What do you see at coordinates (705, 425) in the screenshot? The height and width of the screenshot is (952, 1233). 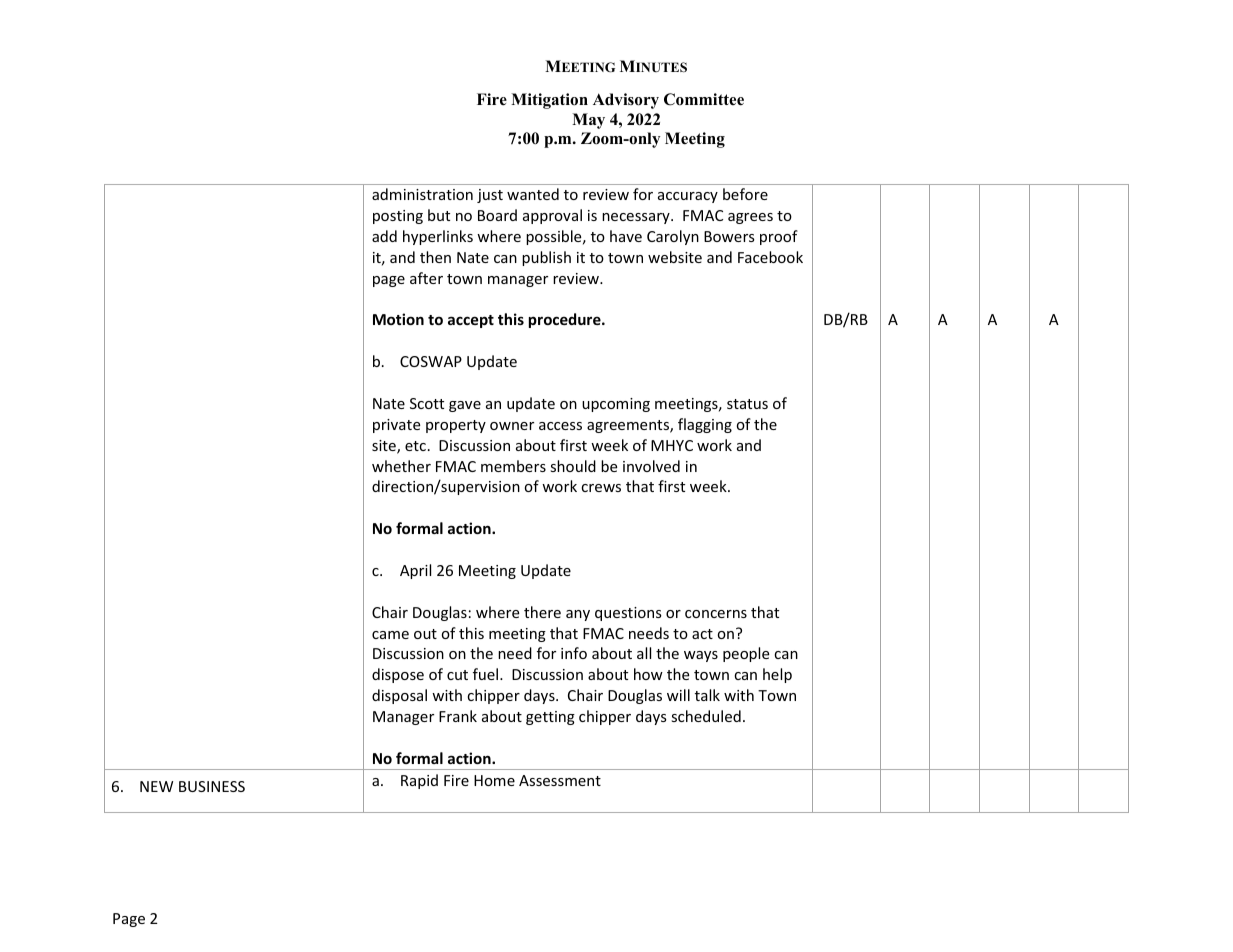 I see `flagging` at bounding box center [705, 425].
